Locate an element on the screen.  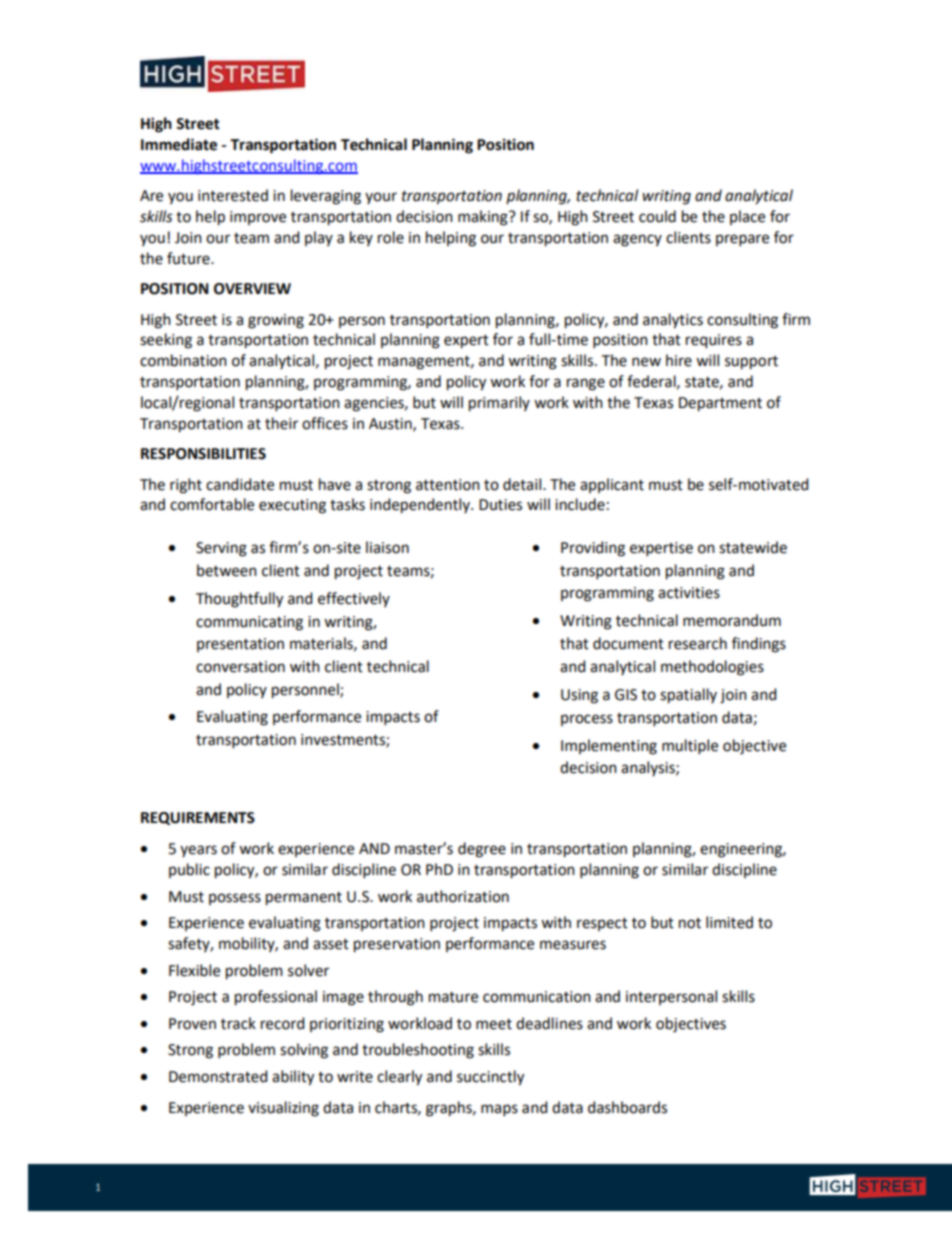
effectively is located at coordinates (354, 599).
